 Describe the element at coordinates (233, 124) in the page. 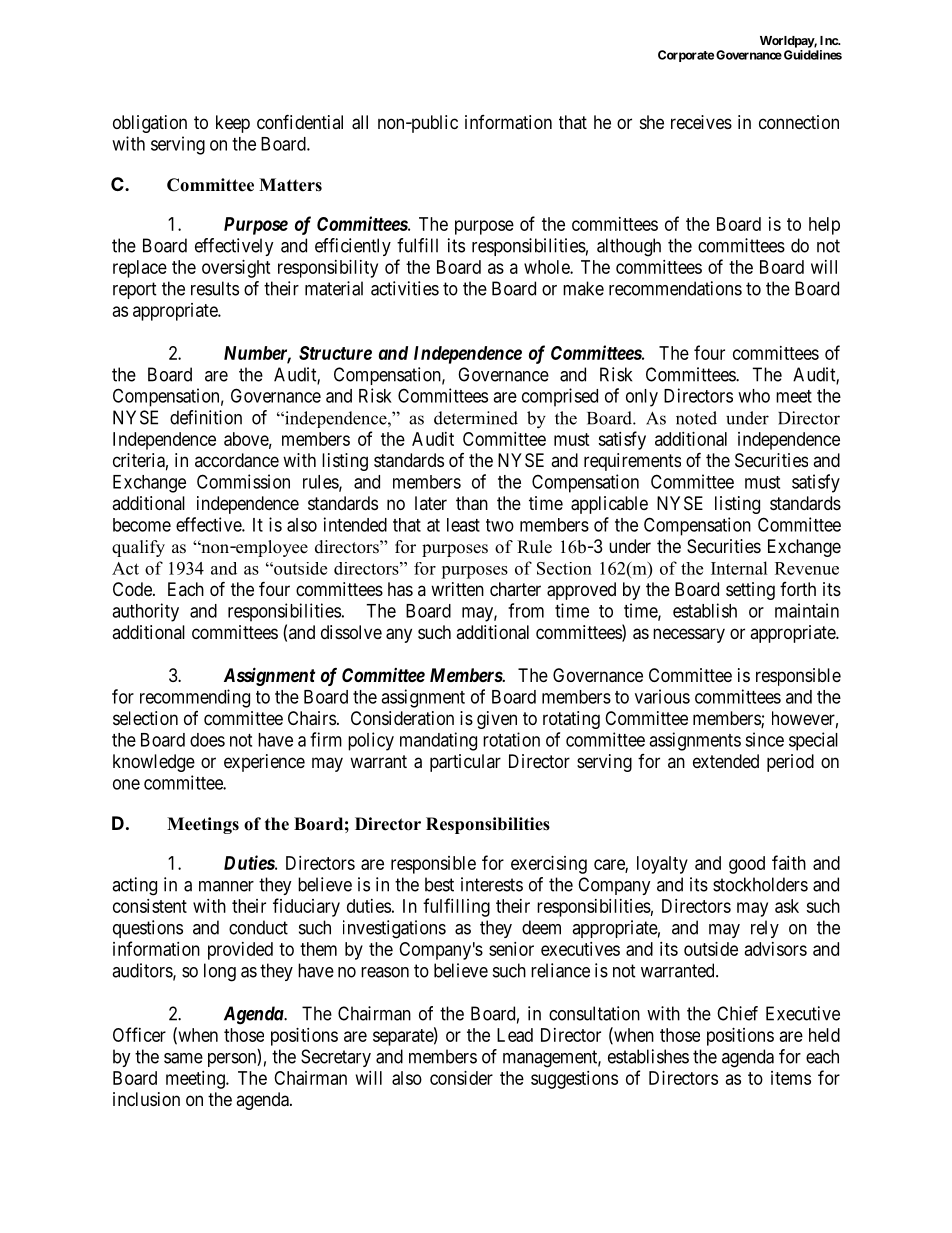

I see `keep` at that location.
